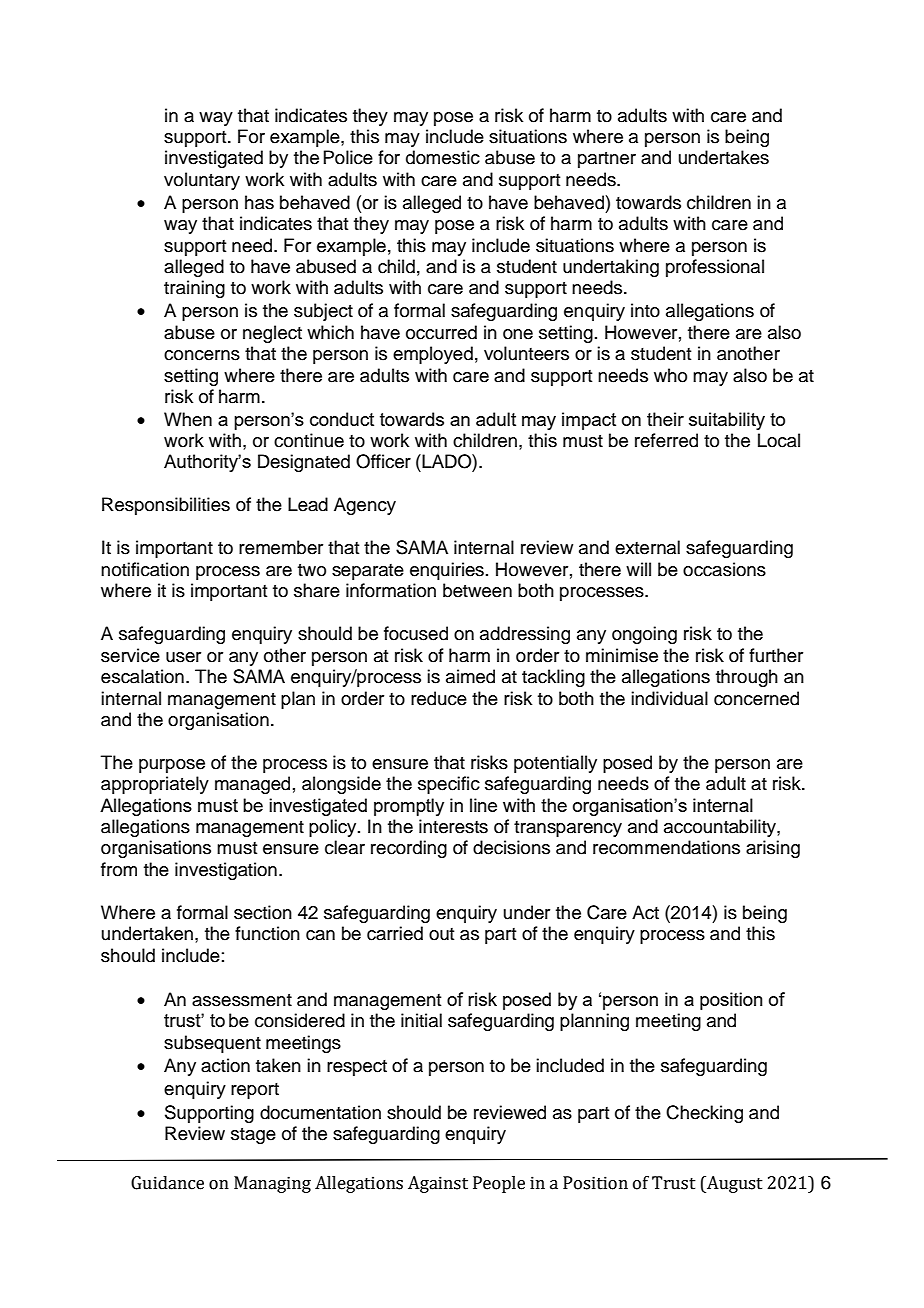 This image has width=924, height=1308. Describe the element at coordinates (166, 506) in the image. I see `Responsibilities` at that location.
